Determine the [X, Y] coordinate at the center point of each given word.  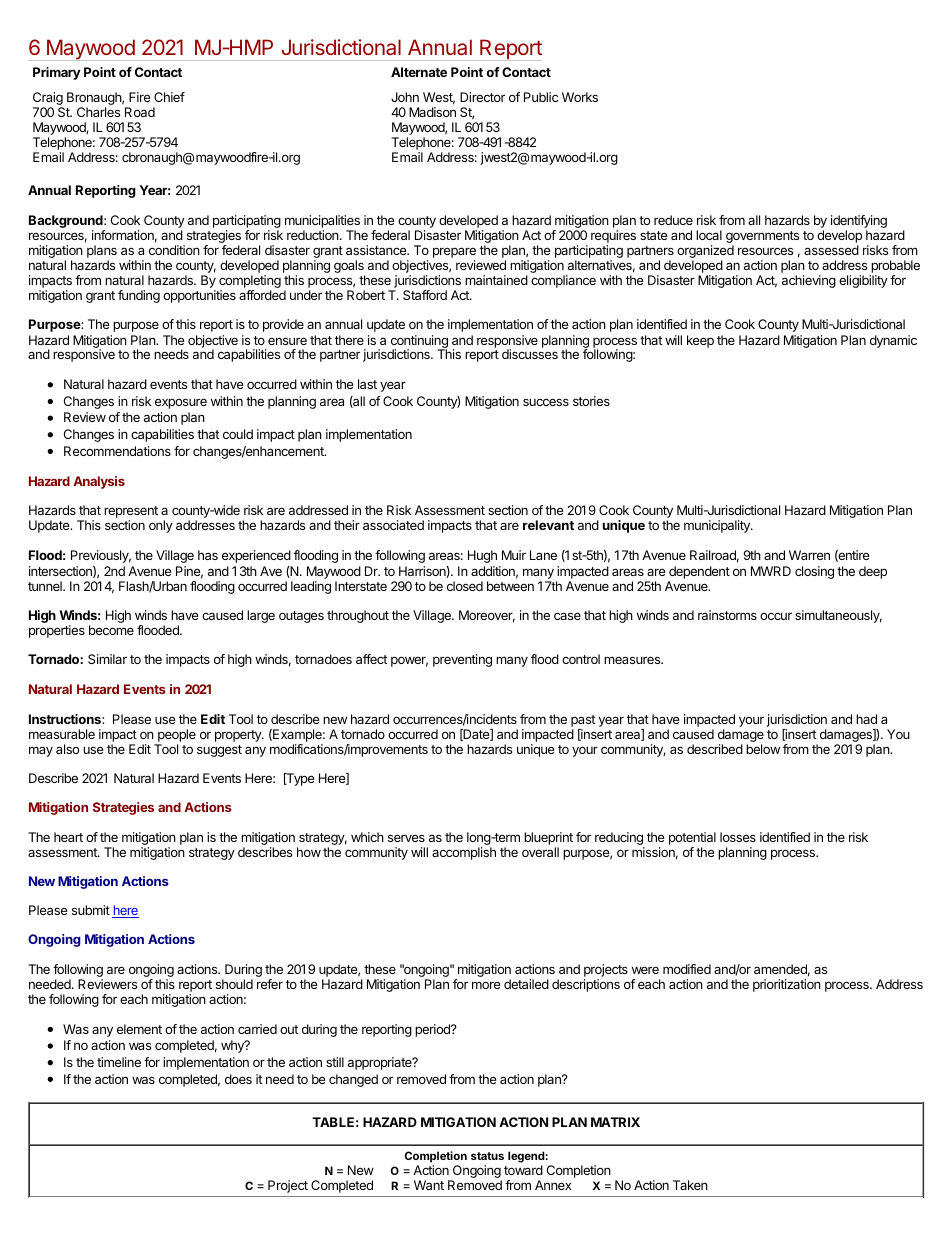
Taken [690, 1185]
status [487, 1156]
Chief [169, 97]
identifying [859, 221]
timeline [119, 1062]
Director [482, 97]
